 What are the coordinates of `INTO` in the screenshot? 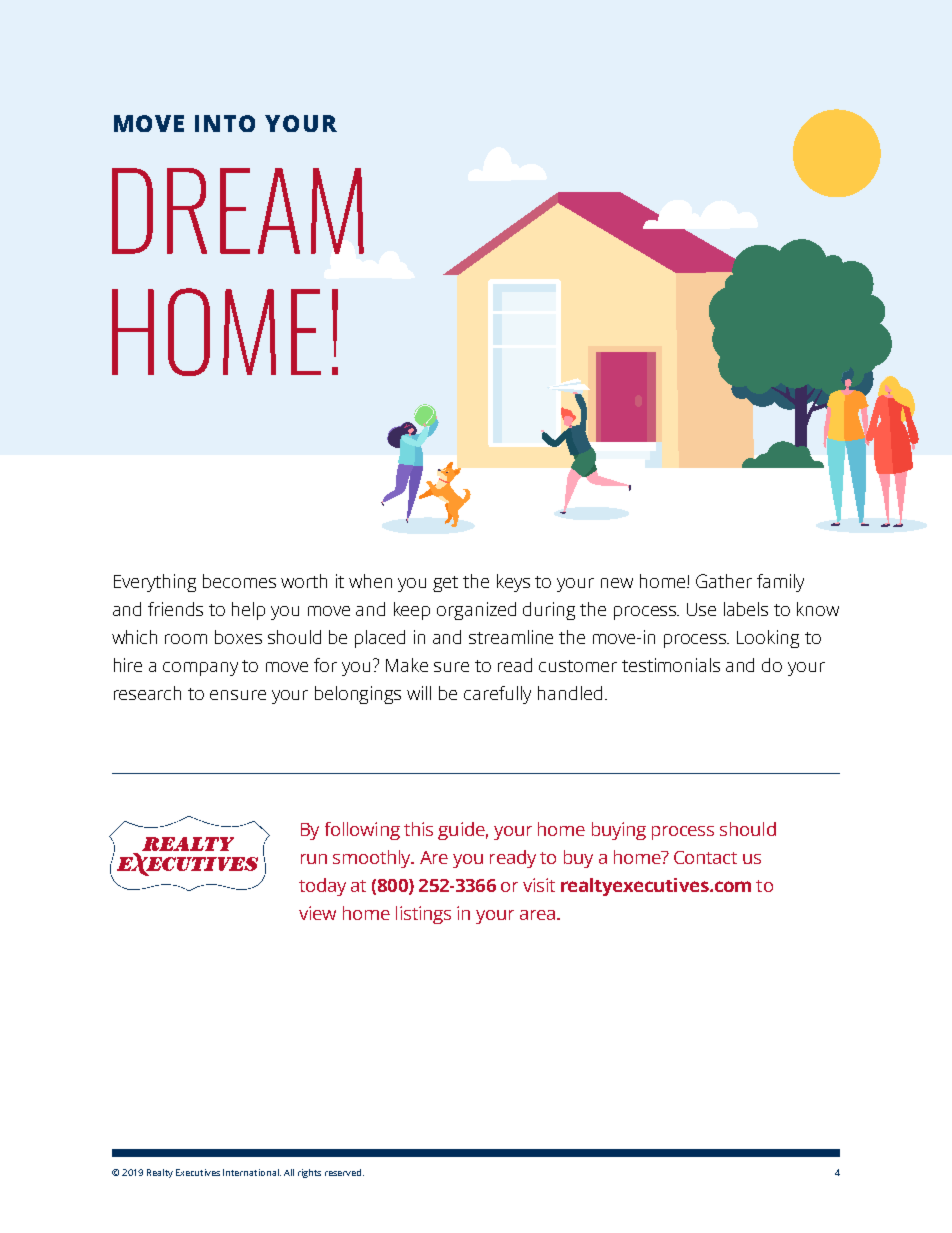 It's located at (225, 123).
